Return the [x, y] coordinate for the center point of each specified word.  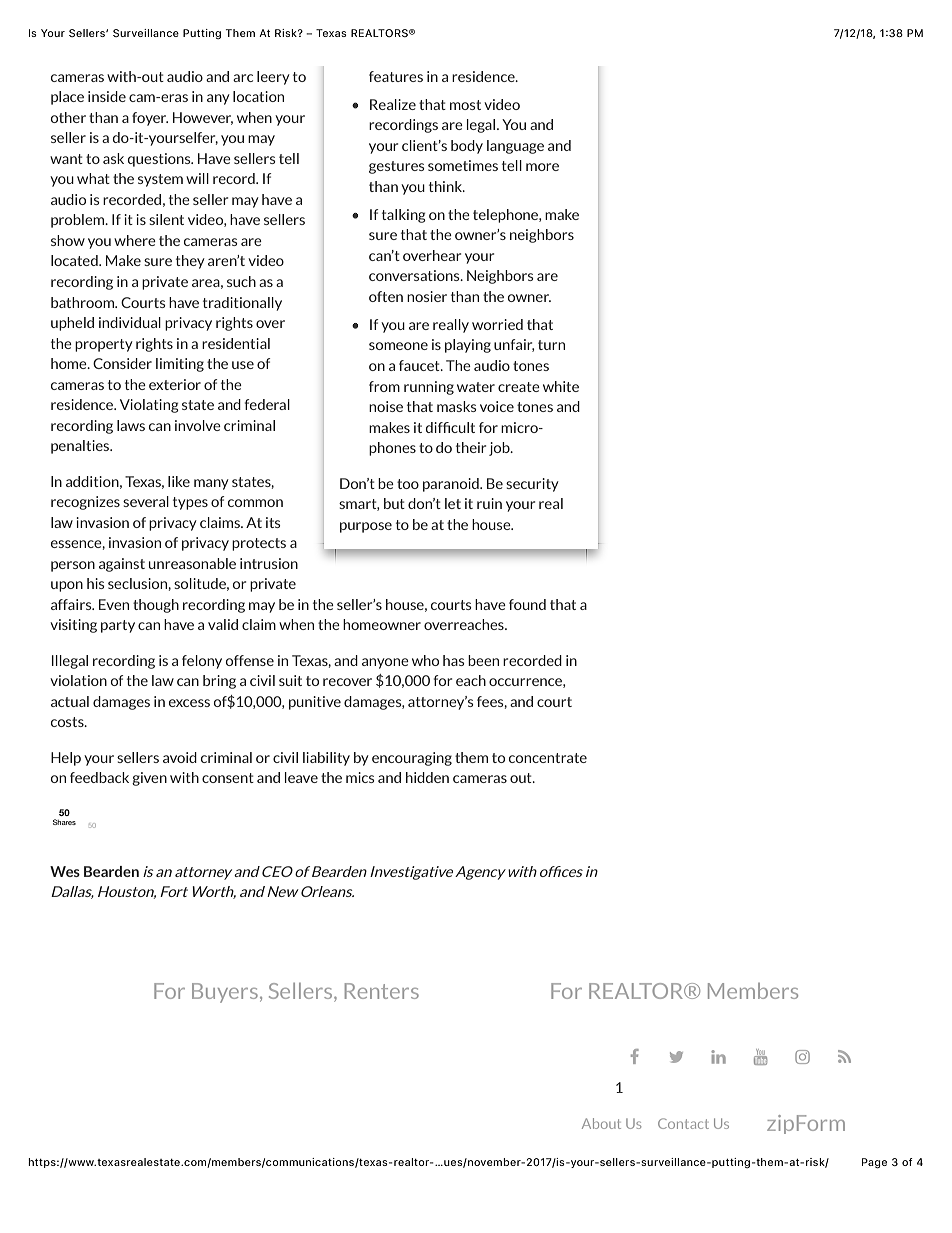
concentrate [548, 758]
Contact [683, 1123]
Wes [65, 871]
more [542, 167]
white [561, 386]
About [601, 1123]
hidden [427, 777]
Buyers [225, 993]
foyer [150, 119]
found [527, 604]
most [465, 105]
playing [468, 346]
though [156, 606]
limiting [180, 365]
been [483, 660]
